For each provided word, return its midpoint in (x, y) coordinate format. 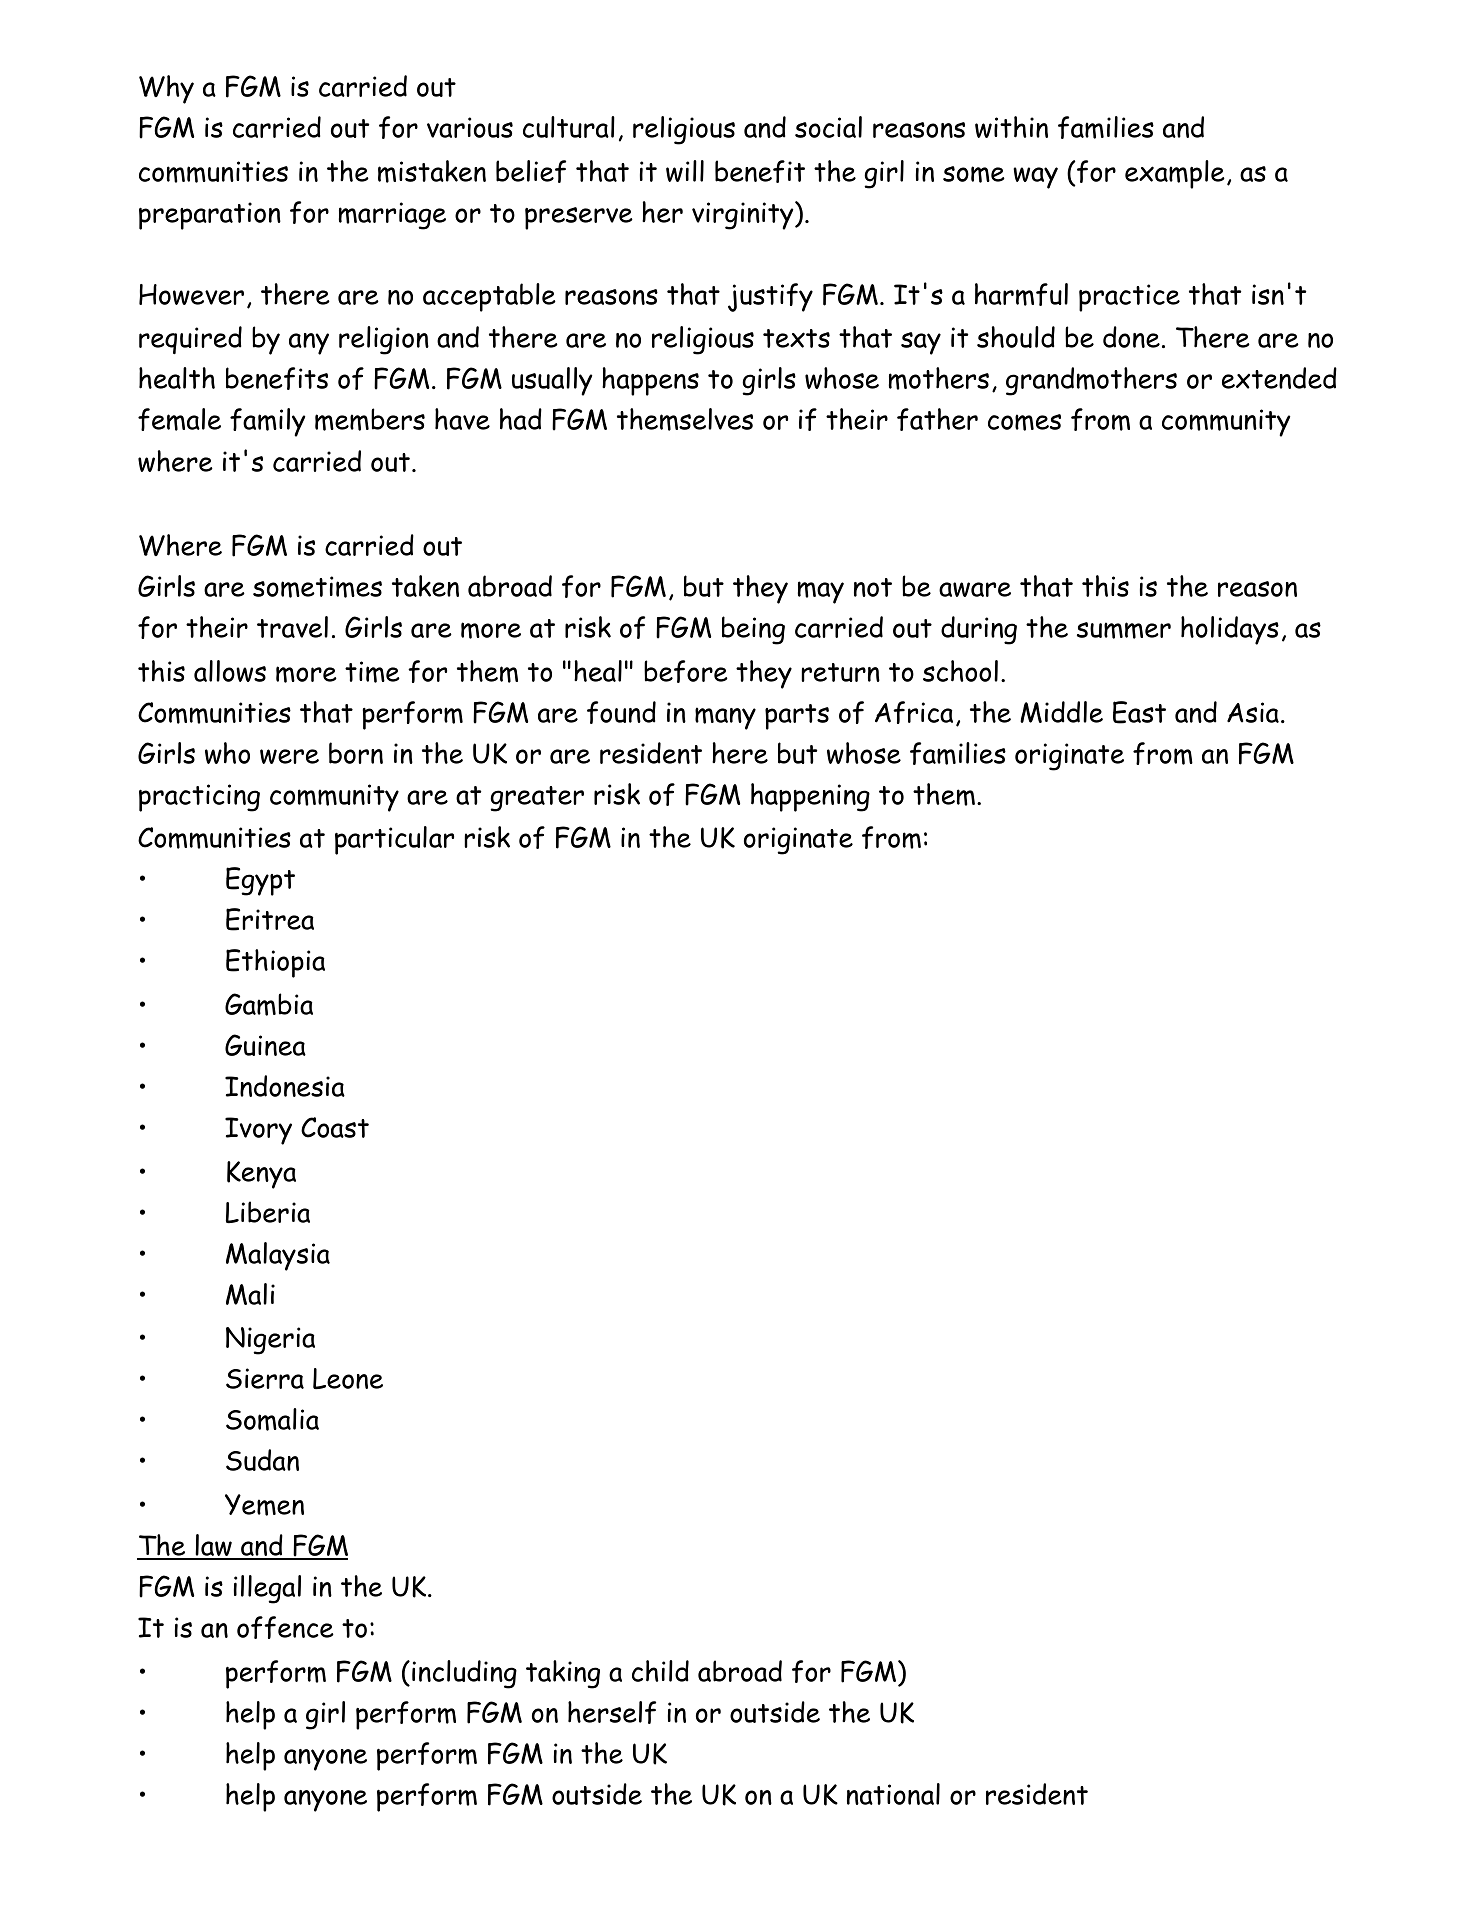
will (685, 171)
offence (285, 1627)
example (1175, 174)
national (893, 1794)
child (660, 1671)
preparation (210, 216)
